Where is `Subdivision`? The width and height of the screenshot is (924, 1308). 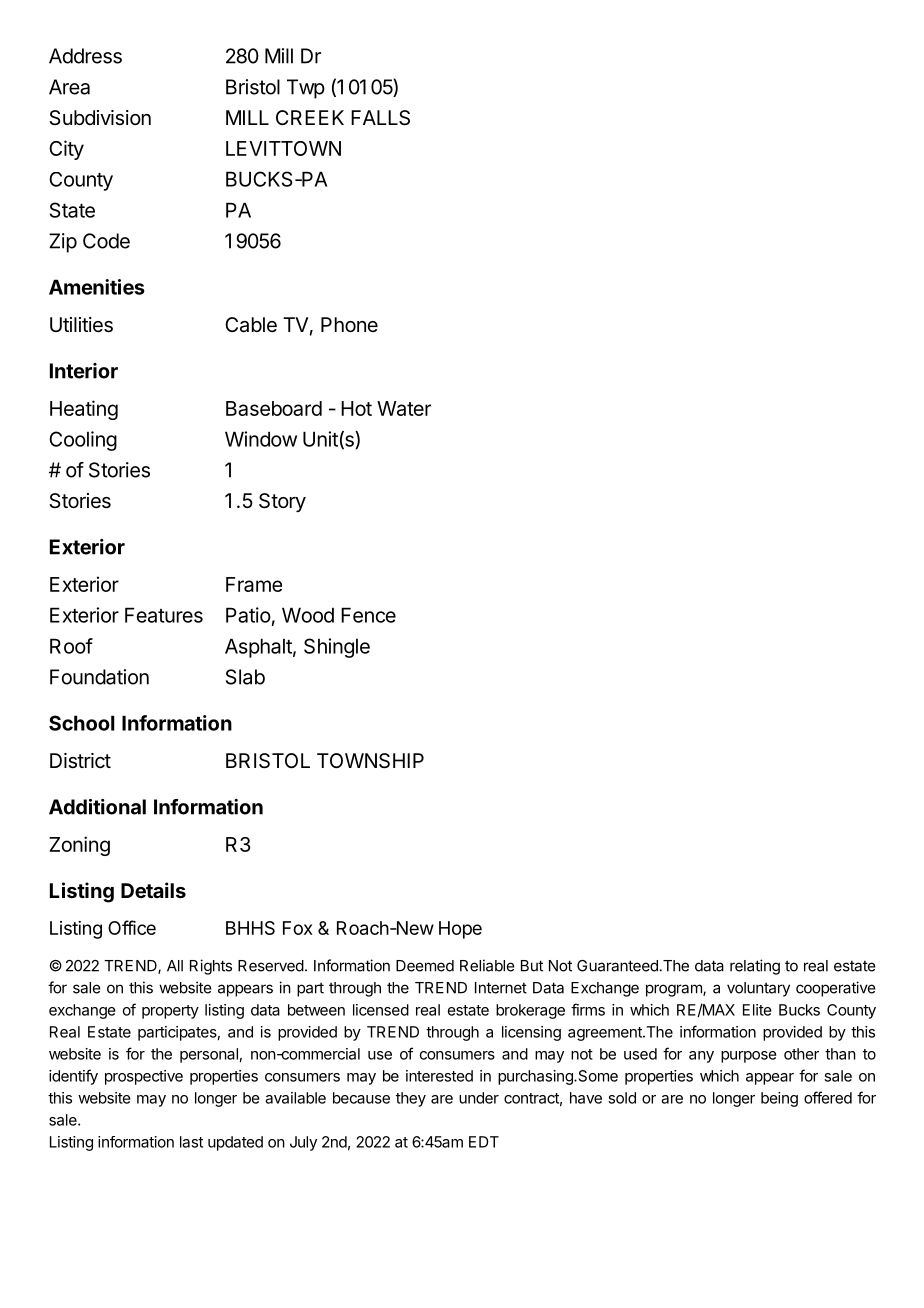
Subdivision is located at coordinates (100, 118).
